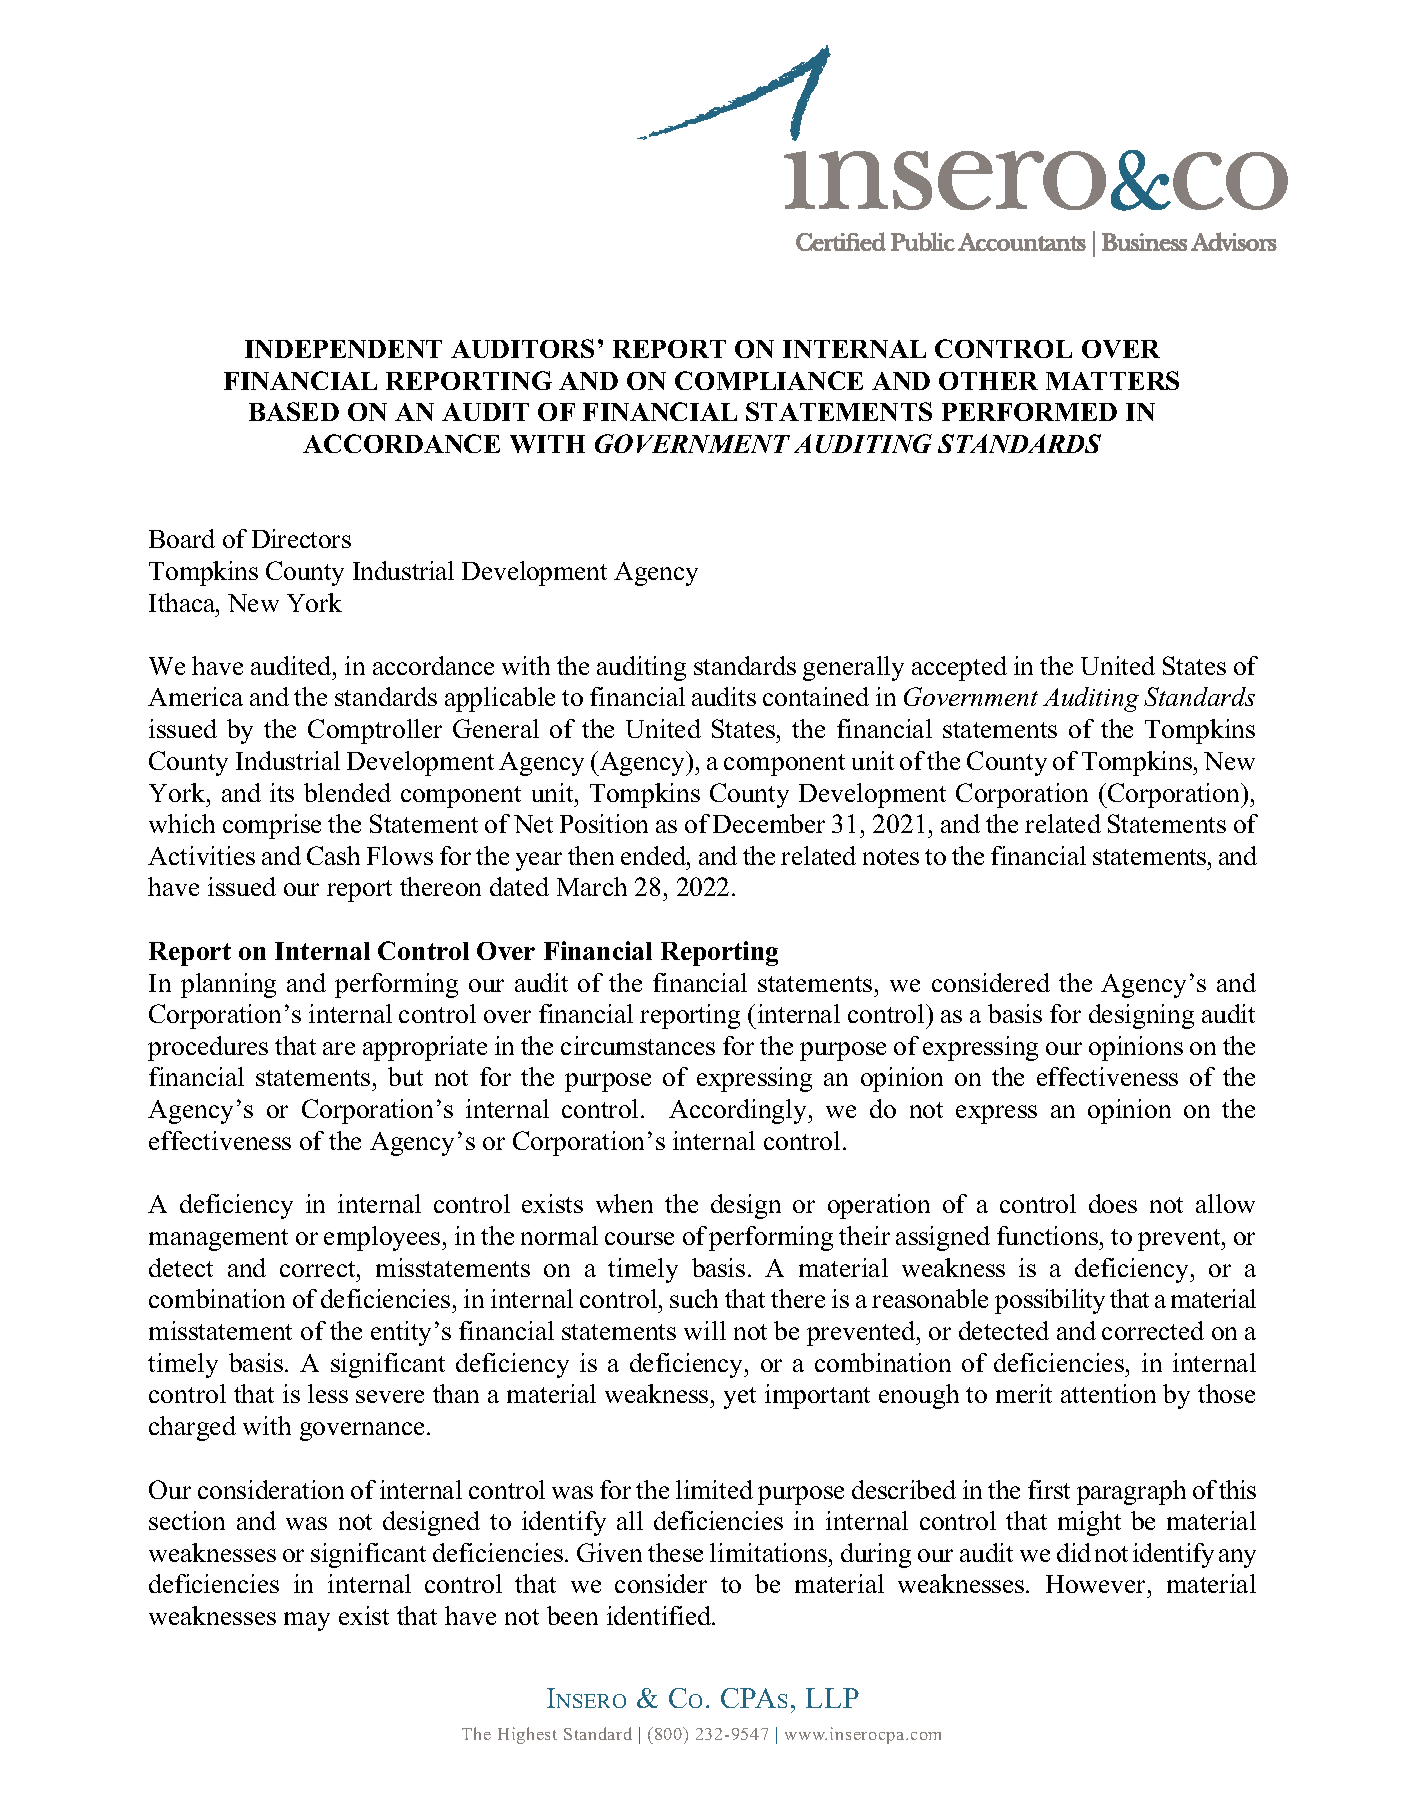 Image resolution: width=1405 pixels, height=1818 pixels. What do you see at coordinates (294, 411) in the image?
I see `BASED` at bounding box center [294, 411].
